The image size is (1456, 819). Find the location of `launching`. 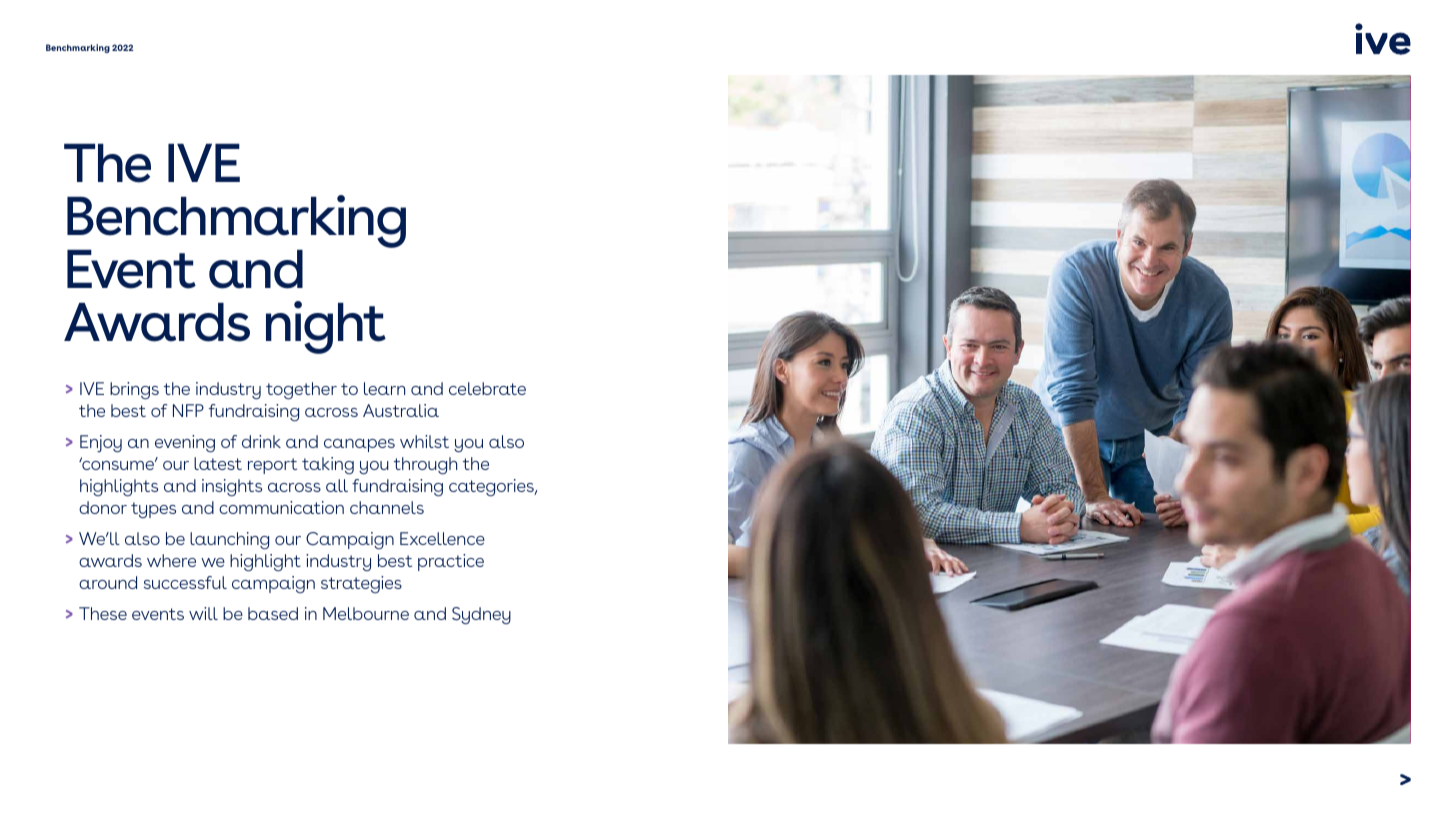

launching is located at coordinates (229, 541).
